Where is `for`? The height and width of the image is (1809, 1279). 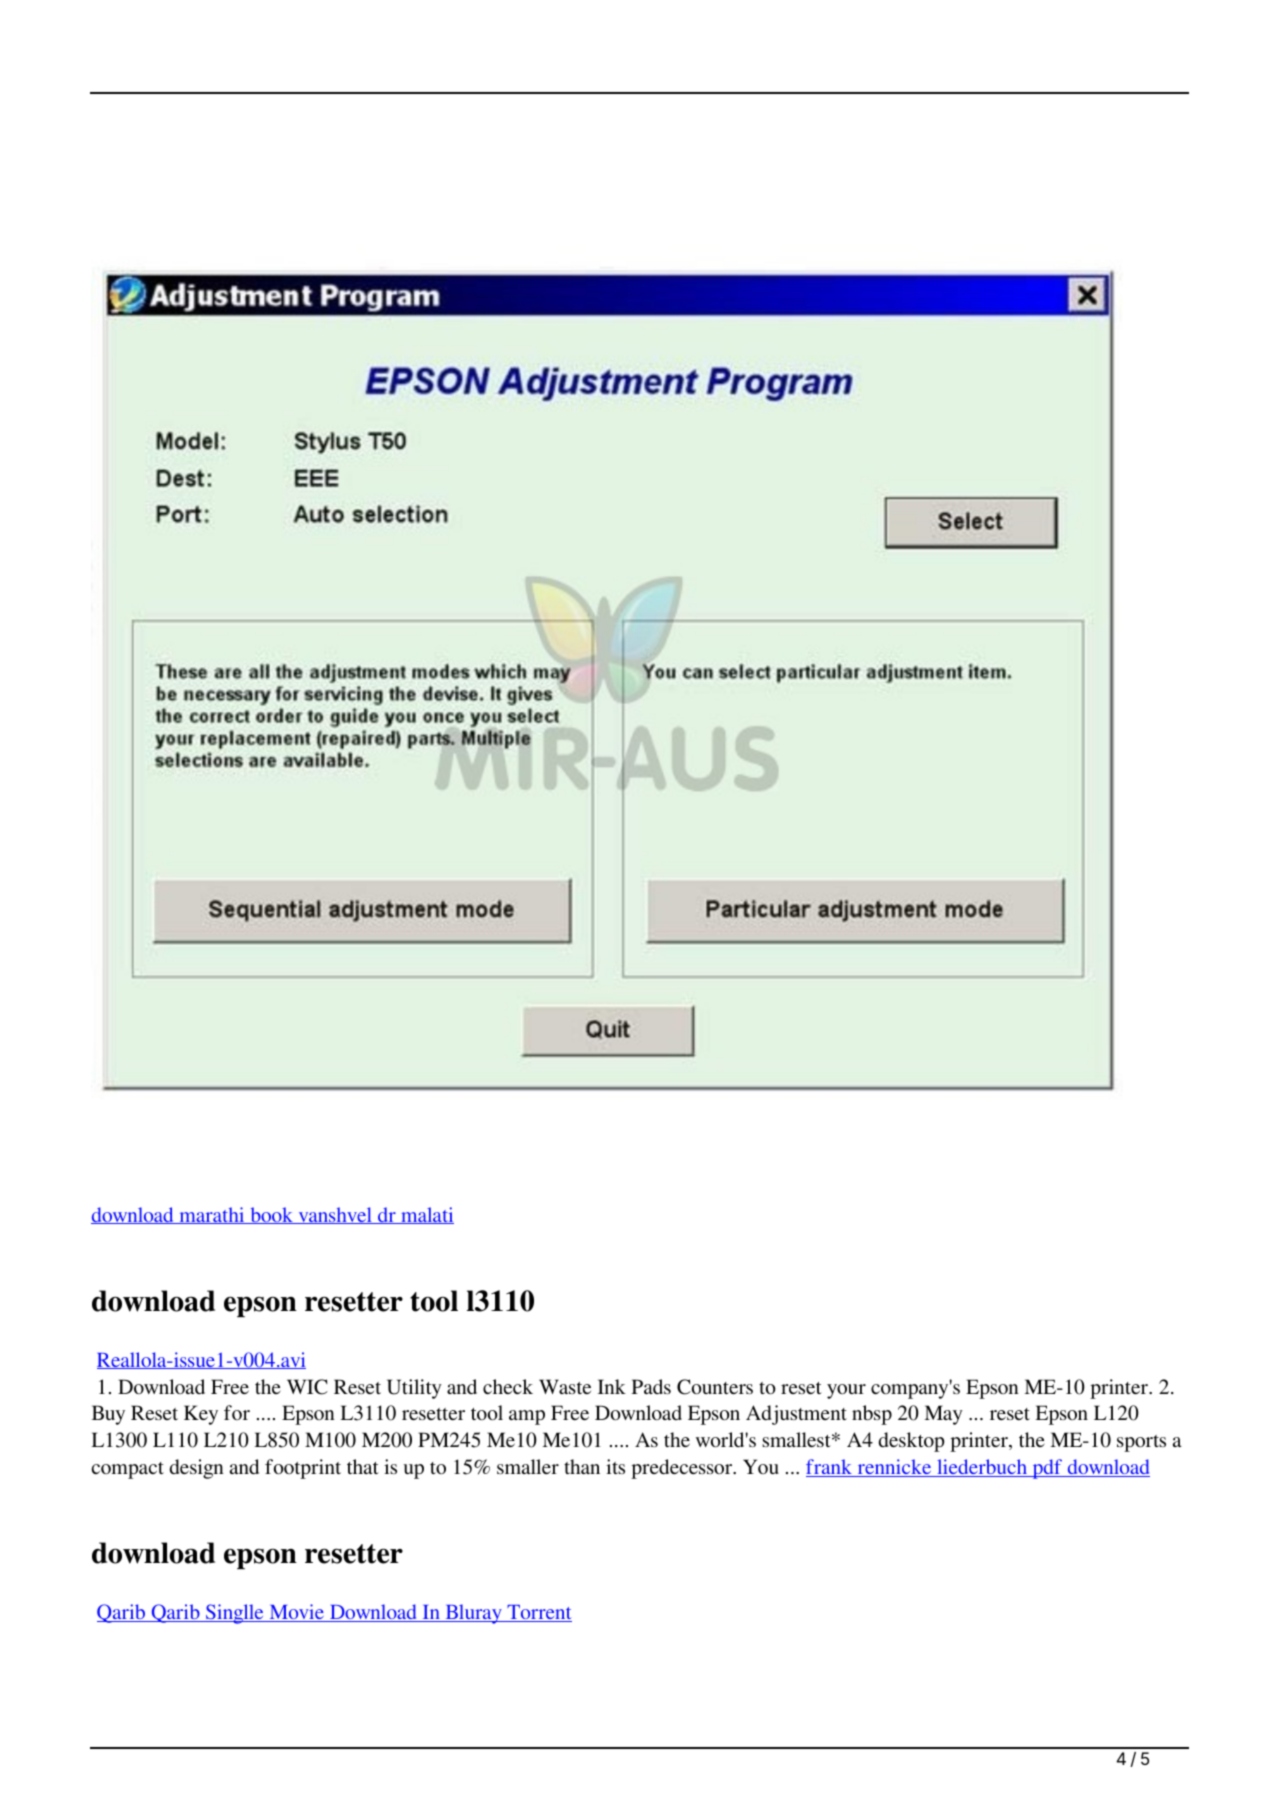
for is located at coordinates (237, 1412).
